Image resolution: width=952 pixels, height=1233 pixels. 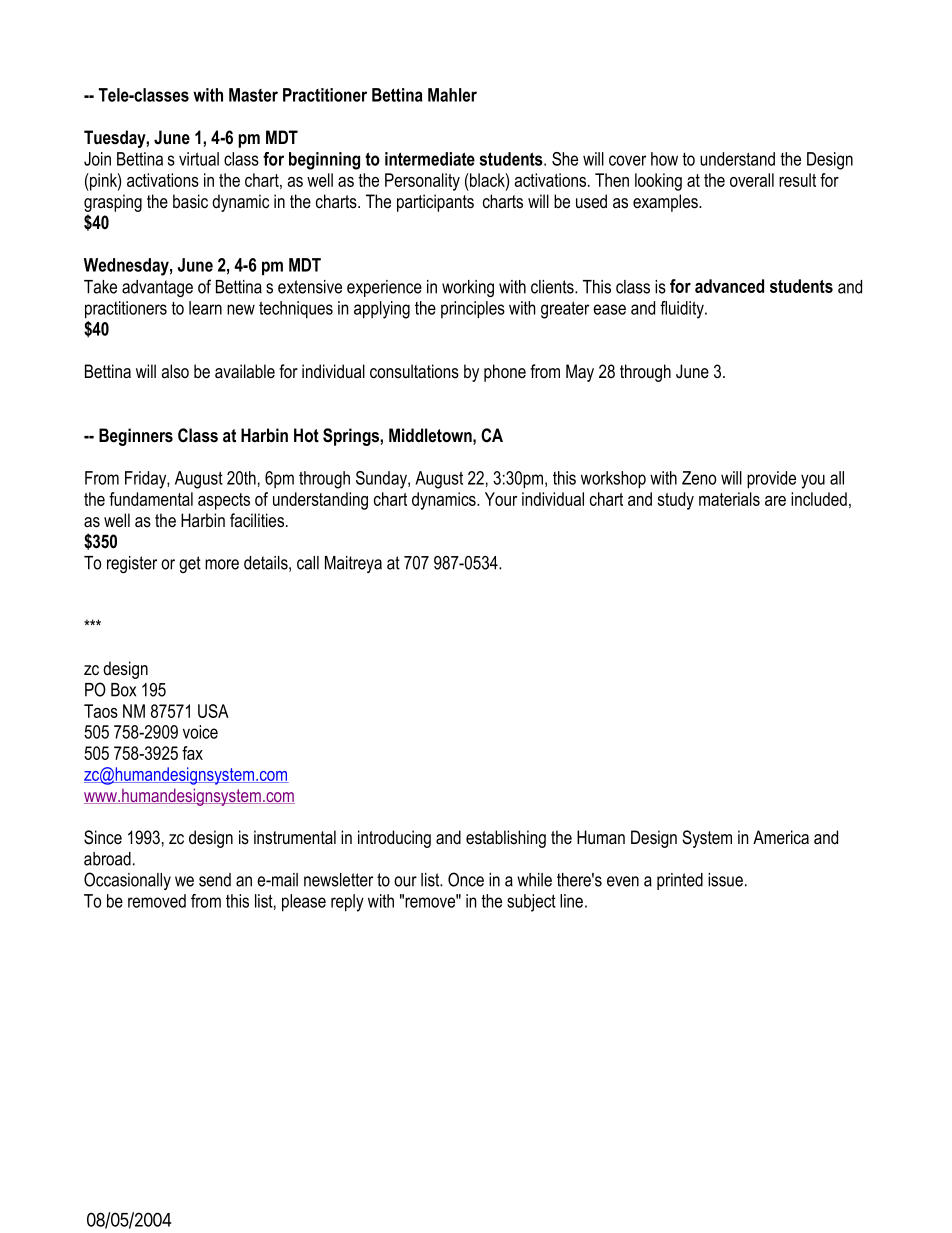 I want to click on send, so click(x=215, y=880).
